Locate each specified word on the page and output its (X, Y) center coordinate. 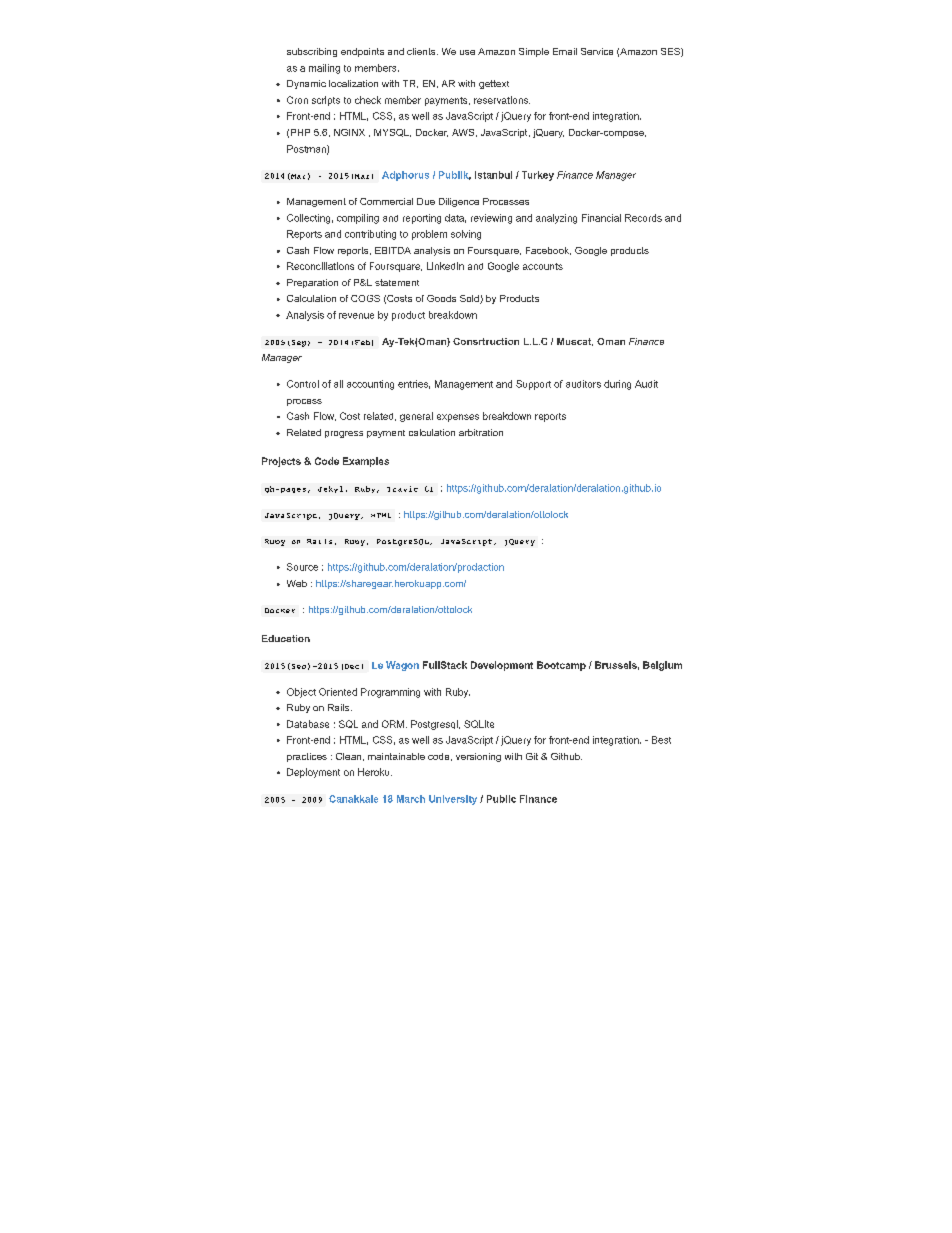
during (617, 385)
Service (597, 51)
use (467, 52)
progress (344, 434)
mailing (324, 69)
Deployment (313, 773)
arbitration (481, 432)
